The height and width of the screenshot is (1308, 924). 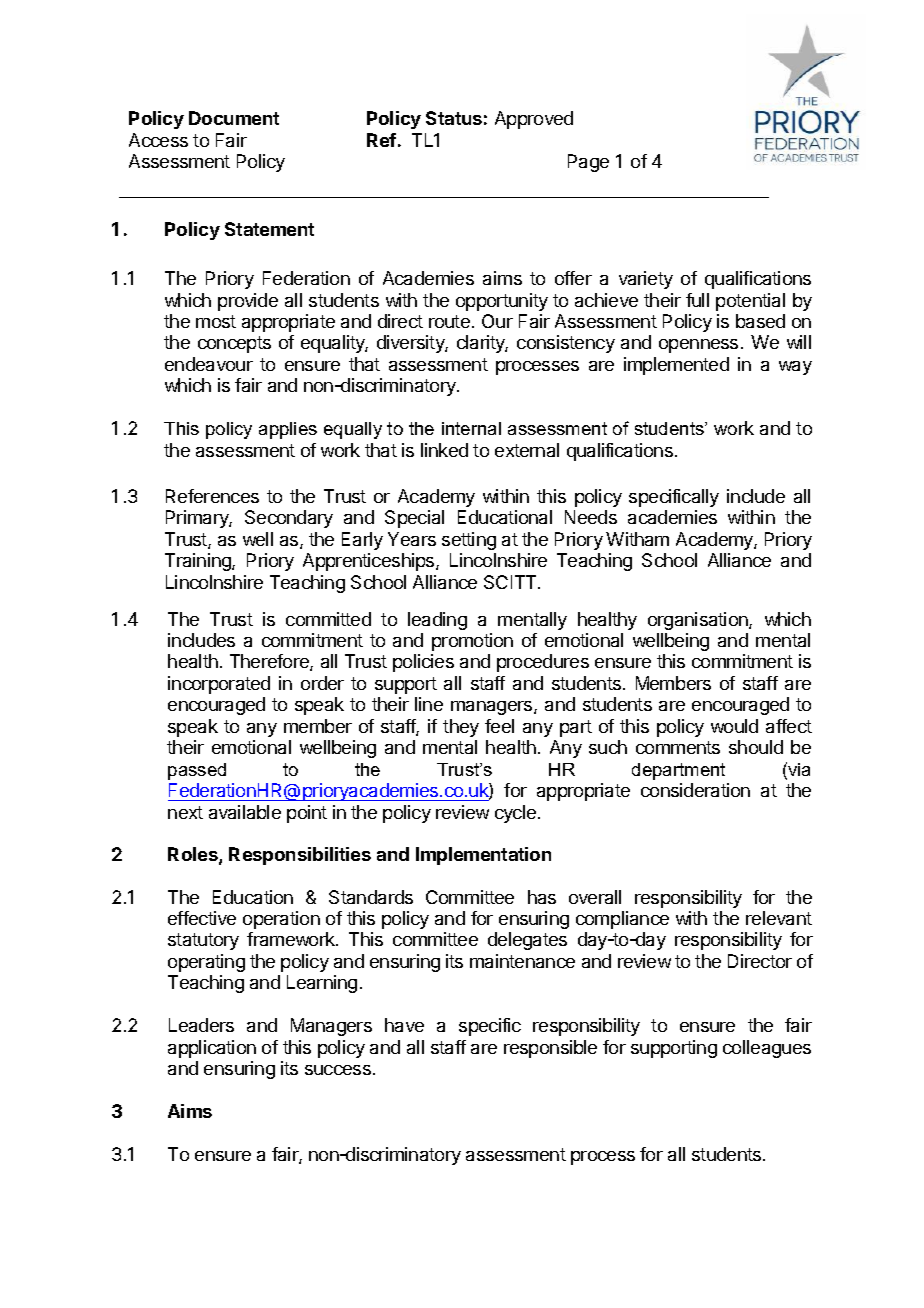 I want to click on application, so click(x=212, y=1049).
